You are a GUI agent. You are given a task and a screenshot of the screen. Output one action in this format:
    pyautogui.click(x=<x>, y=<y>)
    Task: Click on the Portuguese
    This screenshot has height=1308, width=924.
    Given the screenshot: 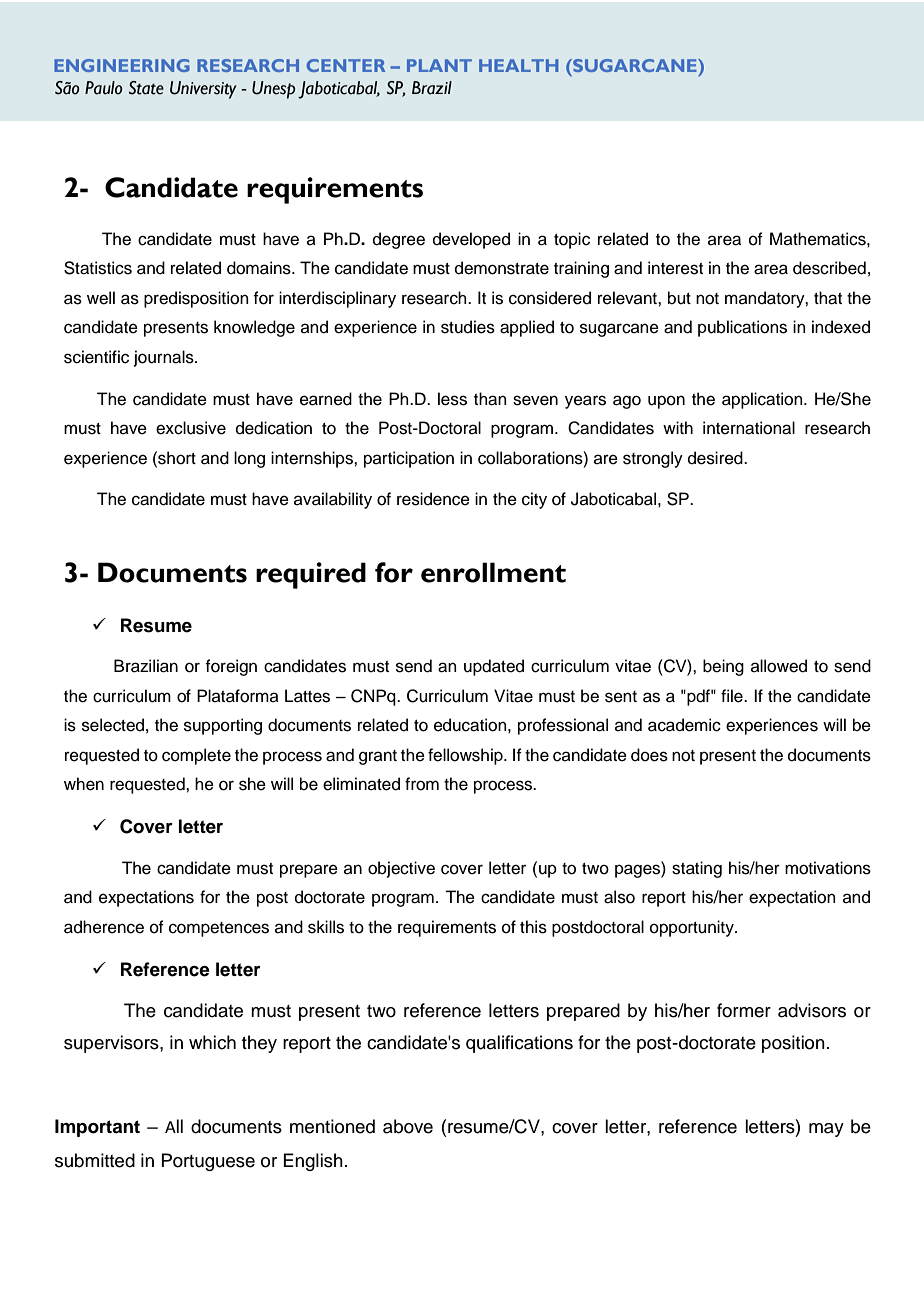 What is the action you would take?
    pyautogui.click(x=208, y=1162)
